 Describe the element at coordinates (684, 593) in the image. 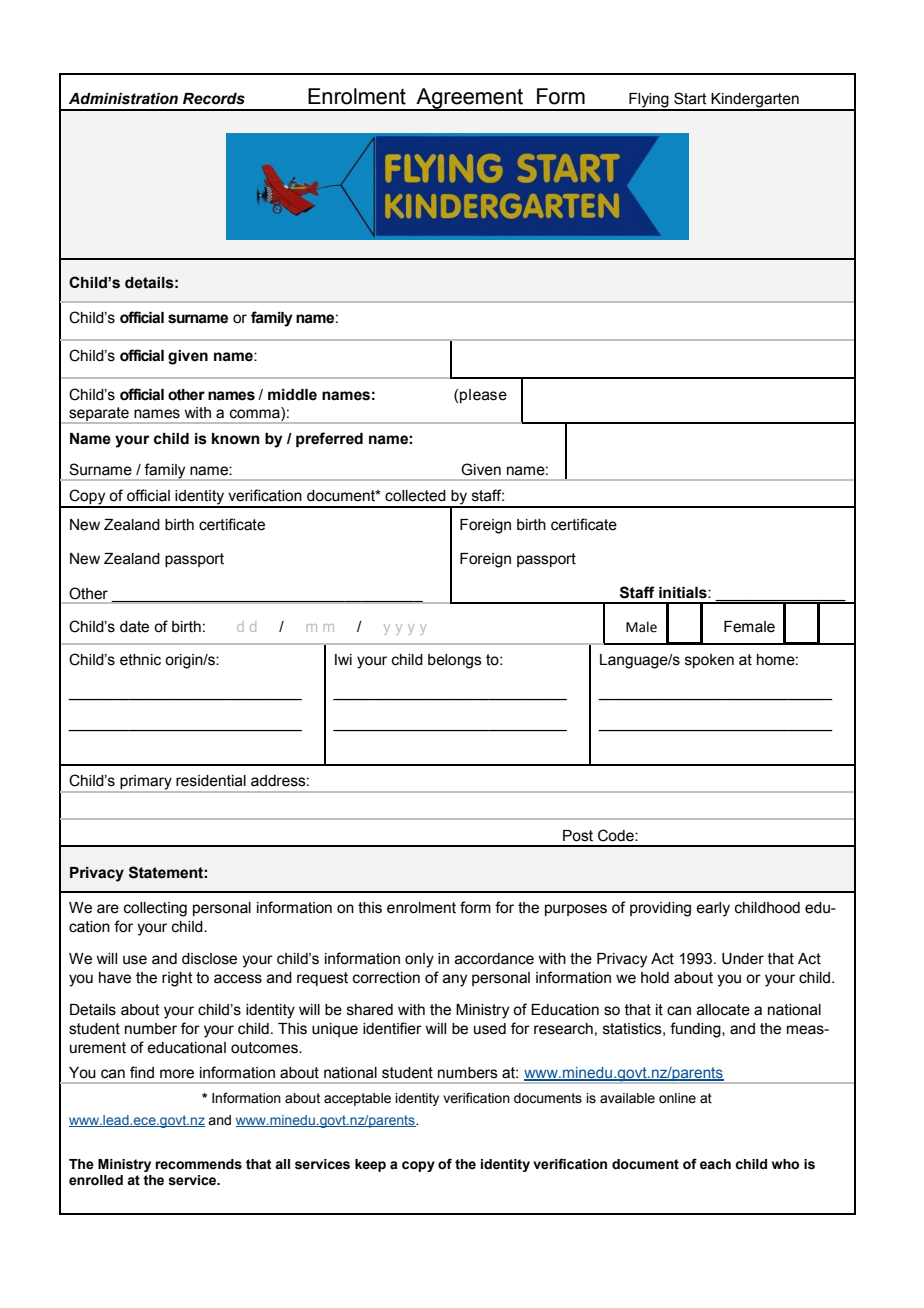

I see `initials` at that location.
